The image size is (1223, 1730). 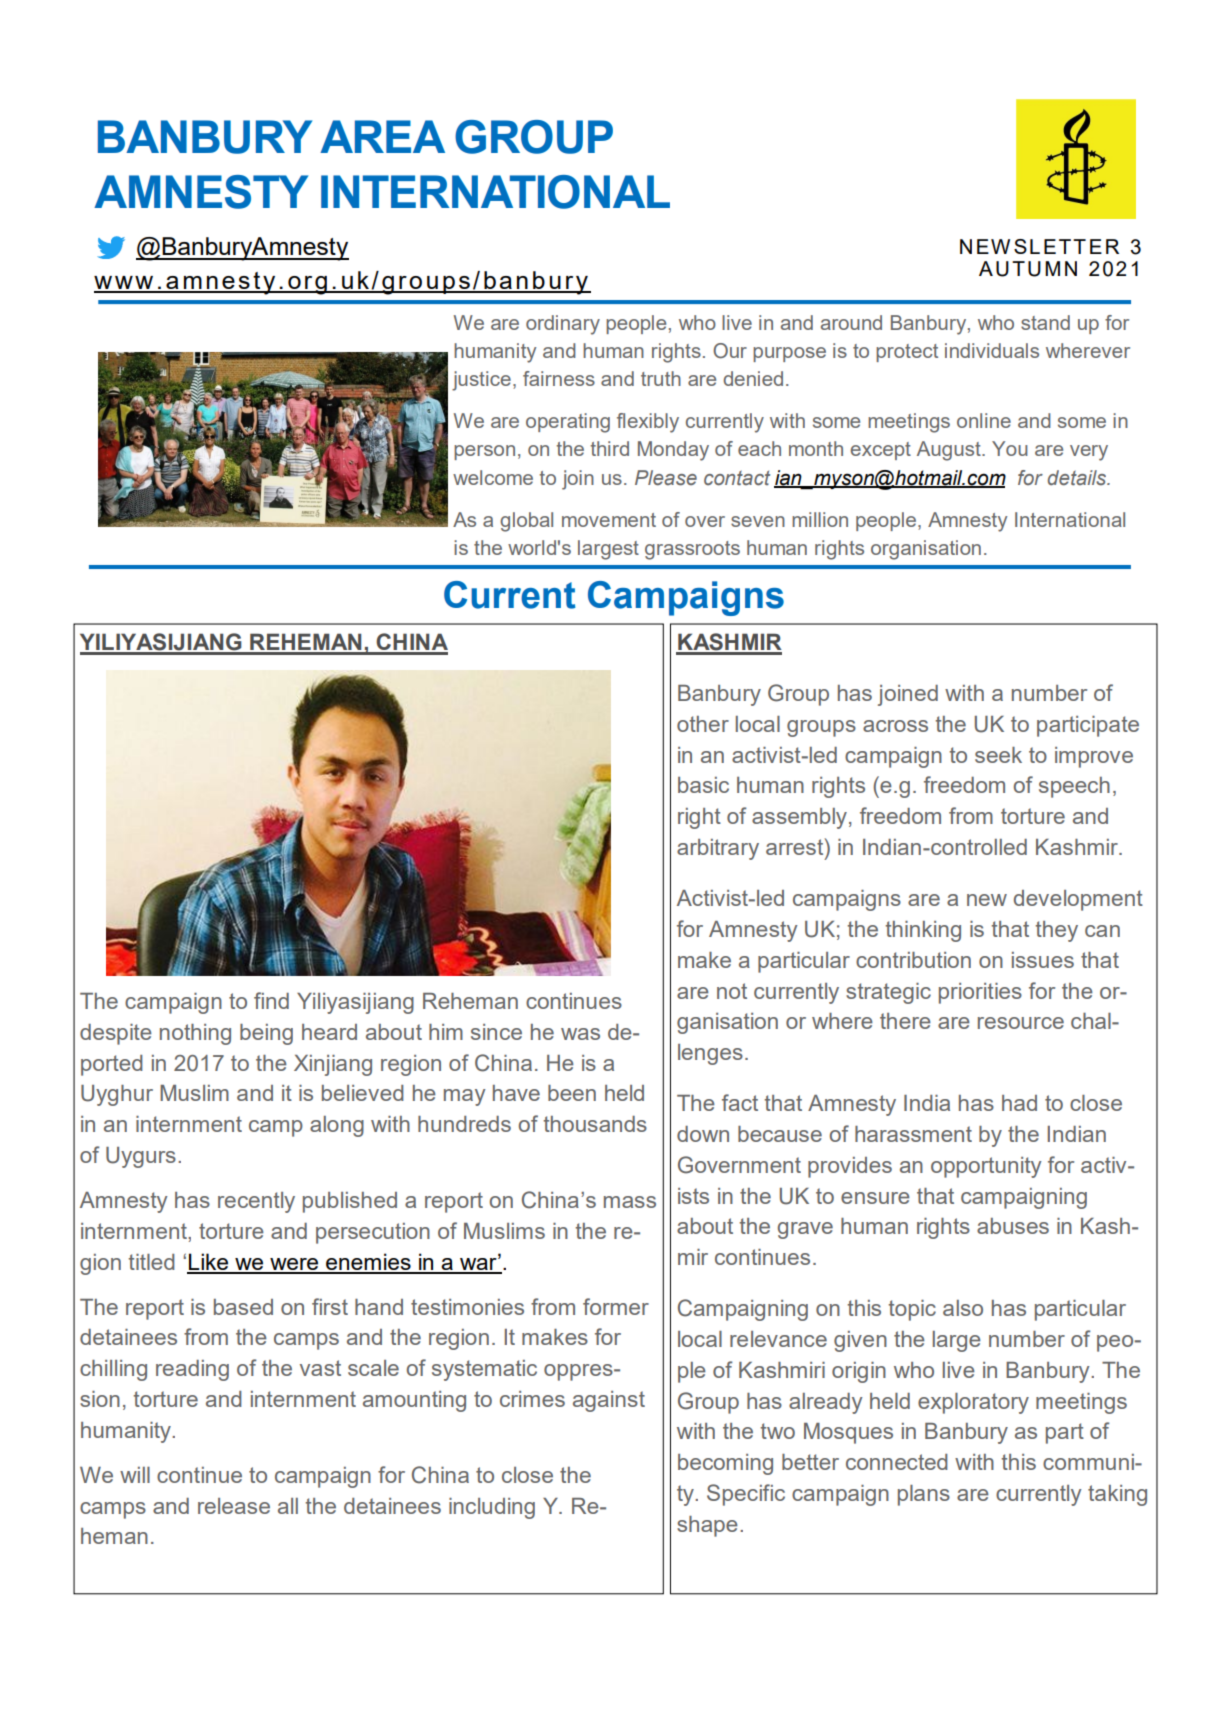 What do you see at coordinates (895, 726) in the screenshot?
I see `across` at bounding box center [895, 726].
